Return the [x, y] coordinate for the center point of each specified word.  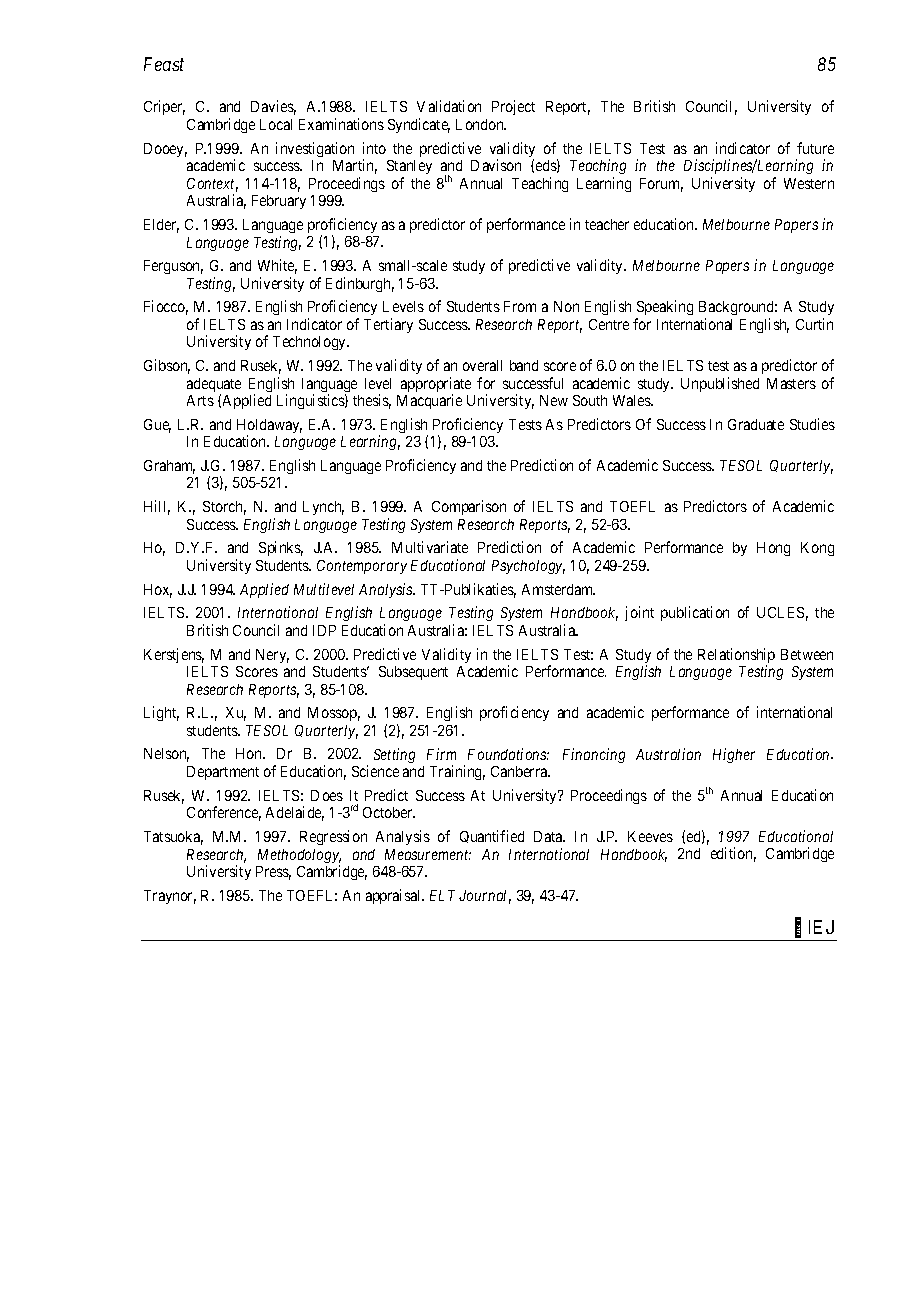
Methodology [299, 857]
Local [276, 124]
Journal [485, 897]
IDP [324, 630]
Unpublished [720, 384]
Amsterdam [558, 589]
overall [482, 365]
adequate [214, 386]
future [815, 148]
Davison [496, 165]
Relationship [736, 657]
